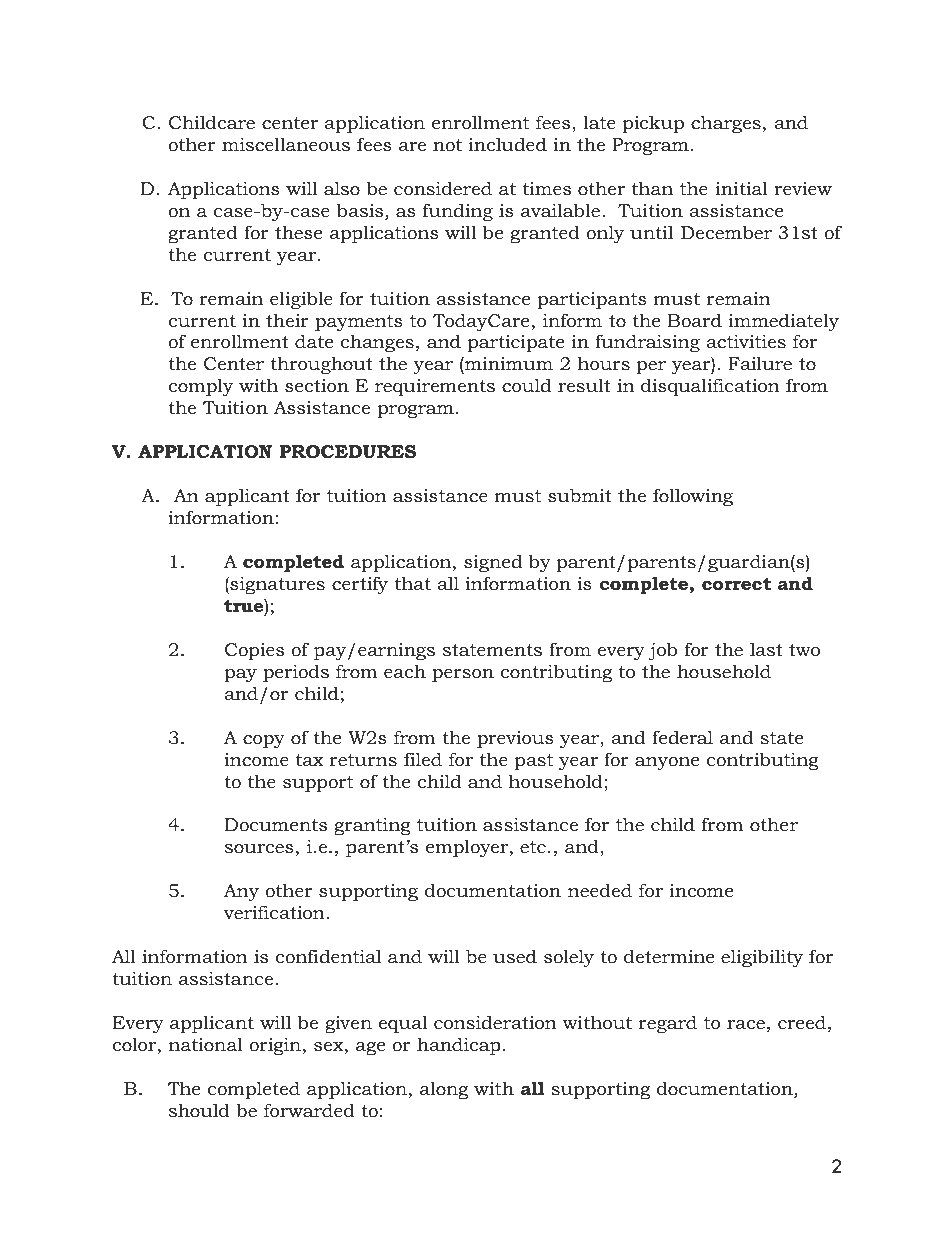 Image resolution: width=952 pixels, height=1233 pixels. Describe the element at coordinates (746, 1024) in the screenshot. I see `race` at that location.
